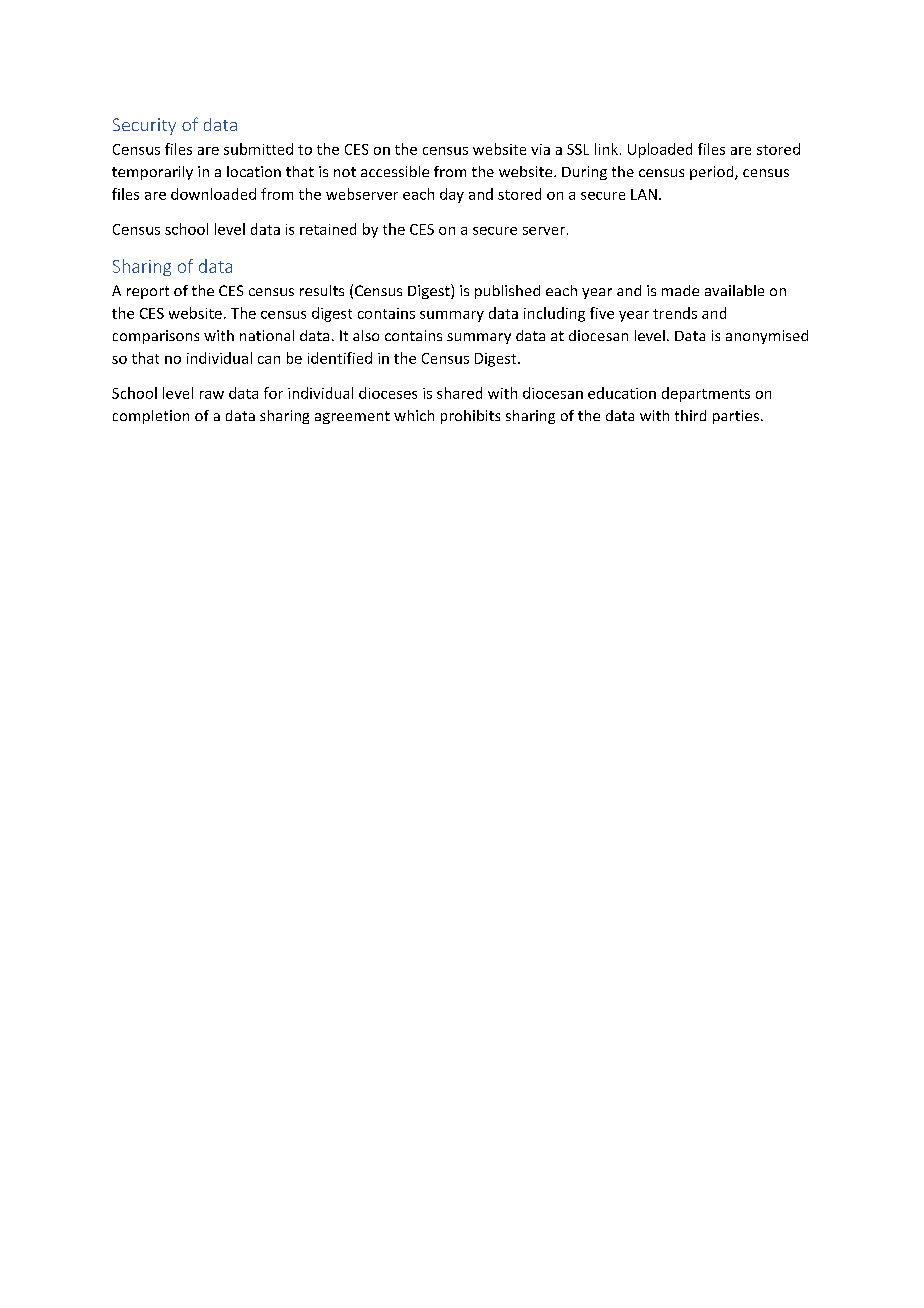 The width and height of the document is (924, 1308). What do you see at coordinates (680, 290) in the document?
I see `made` at bounding box center [680, 290].
